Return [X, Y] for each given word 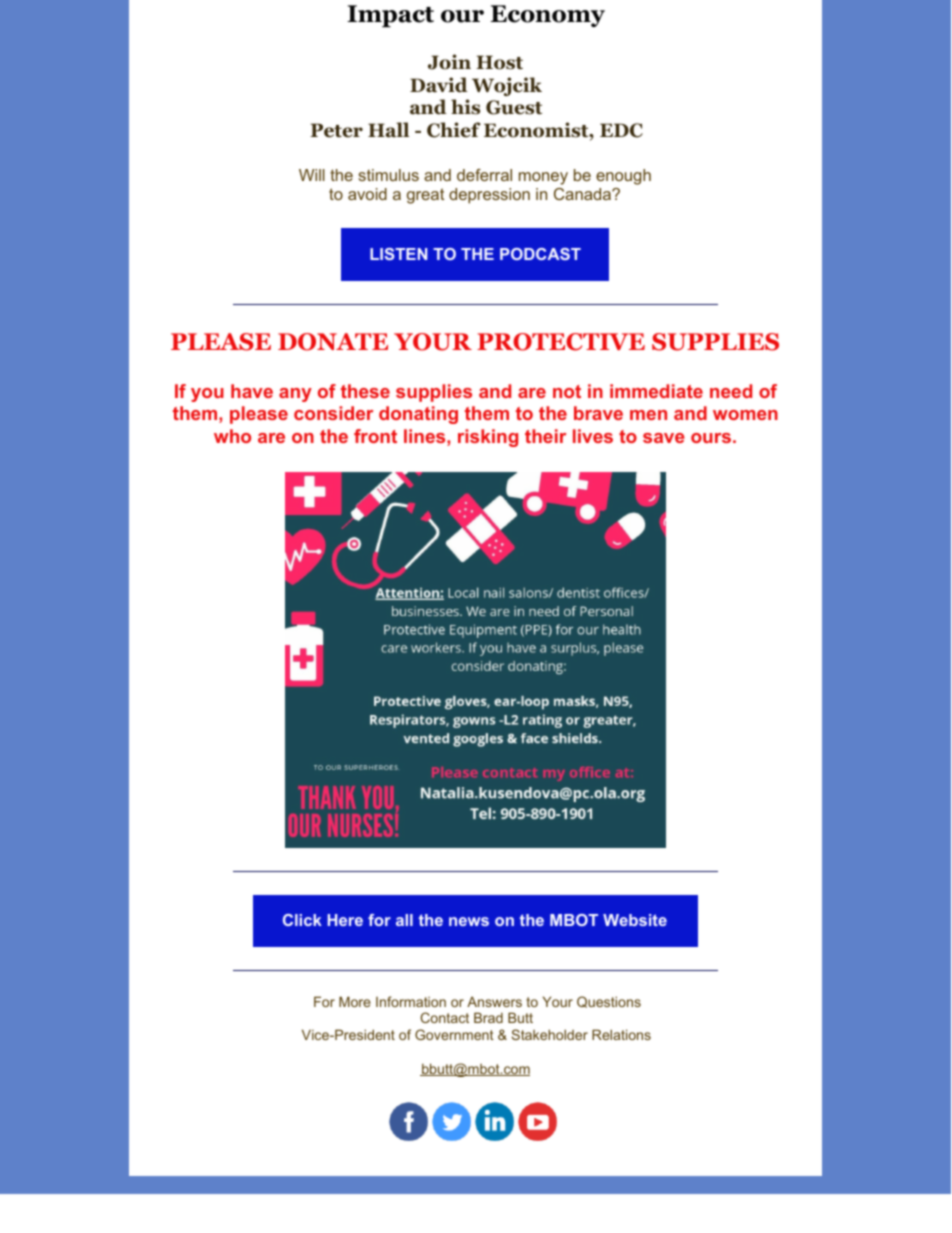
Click [302, 920]
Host [499, 62]
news [469, 921]
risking [488, 438]
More [355, 1001]
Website [635, 920]
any [295, 395]
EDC [621, 130]
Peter [336, 130]
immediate [656, 391]
